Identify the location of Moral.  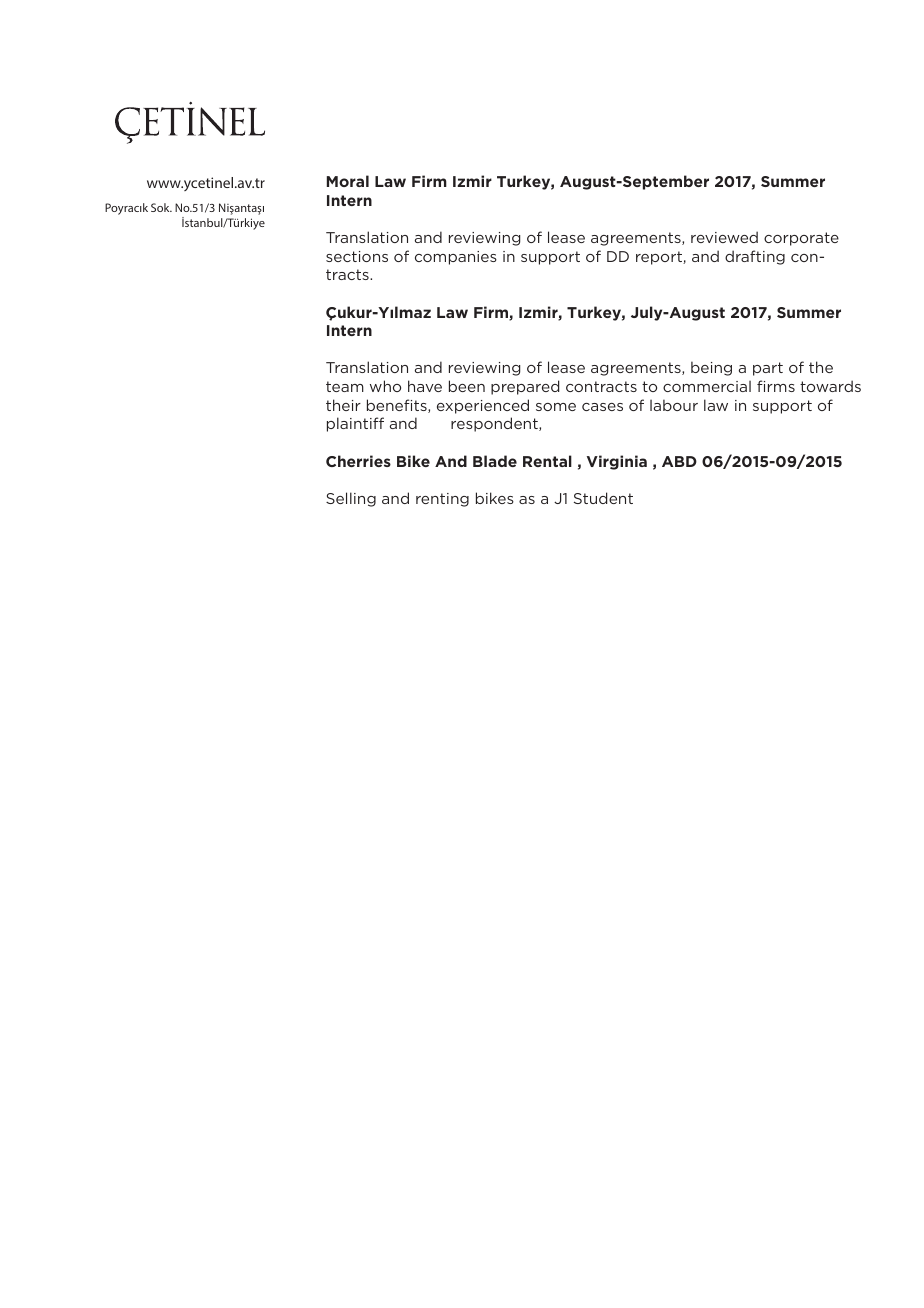
(348, 181).
